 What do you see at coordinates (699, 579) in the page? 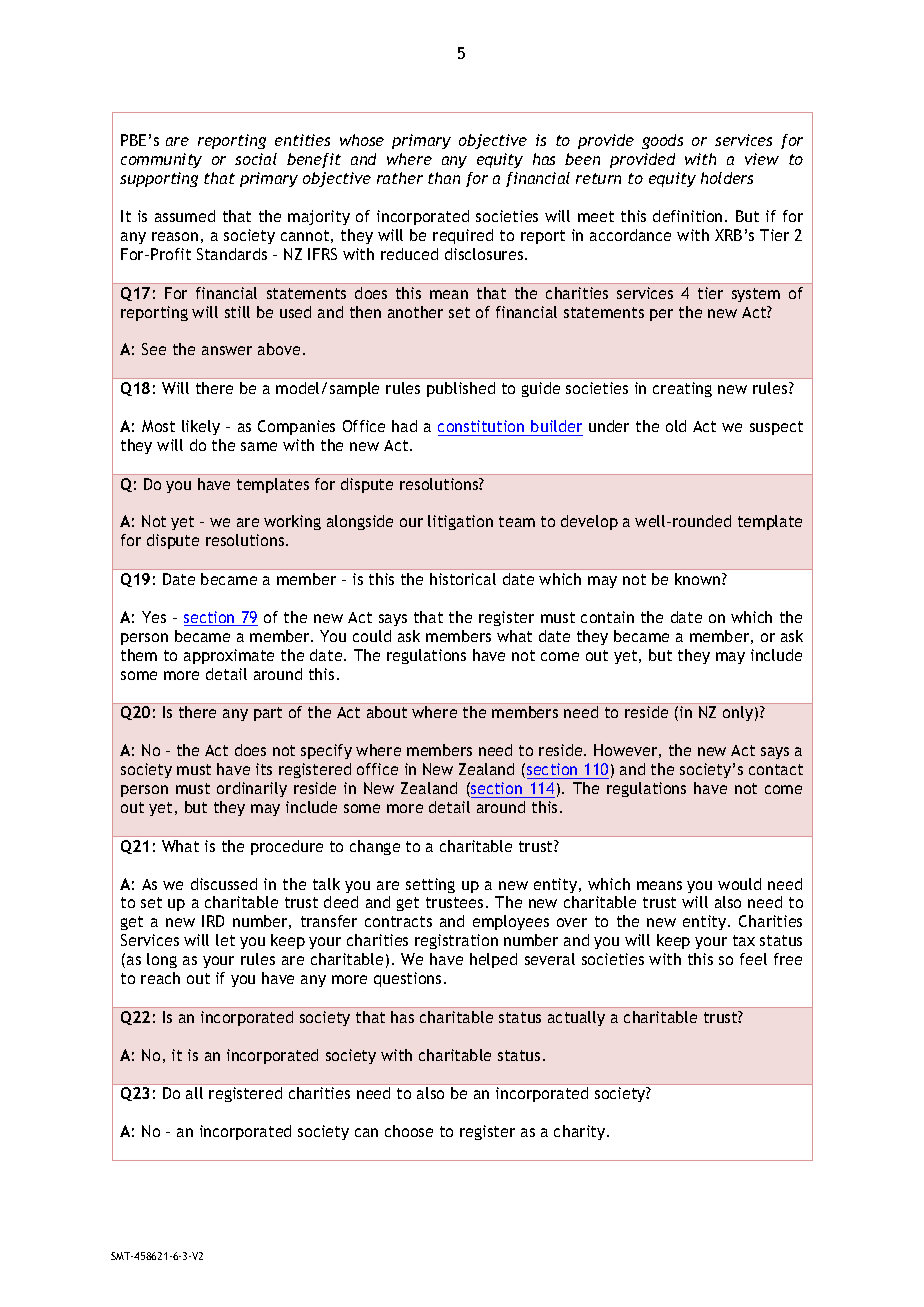
I see `known` at bounding box center [699, 579].
